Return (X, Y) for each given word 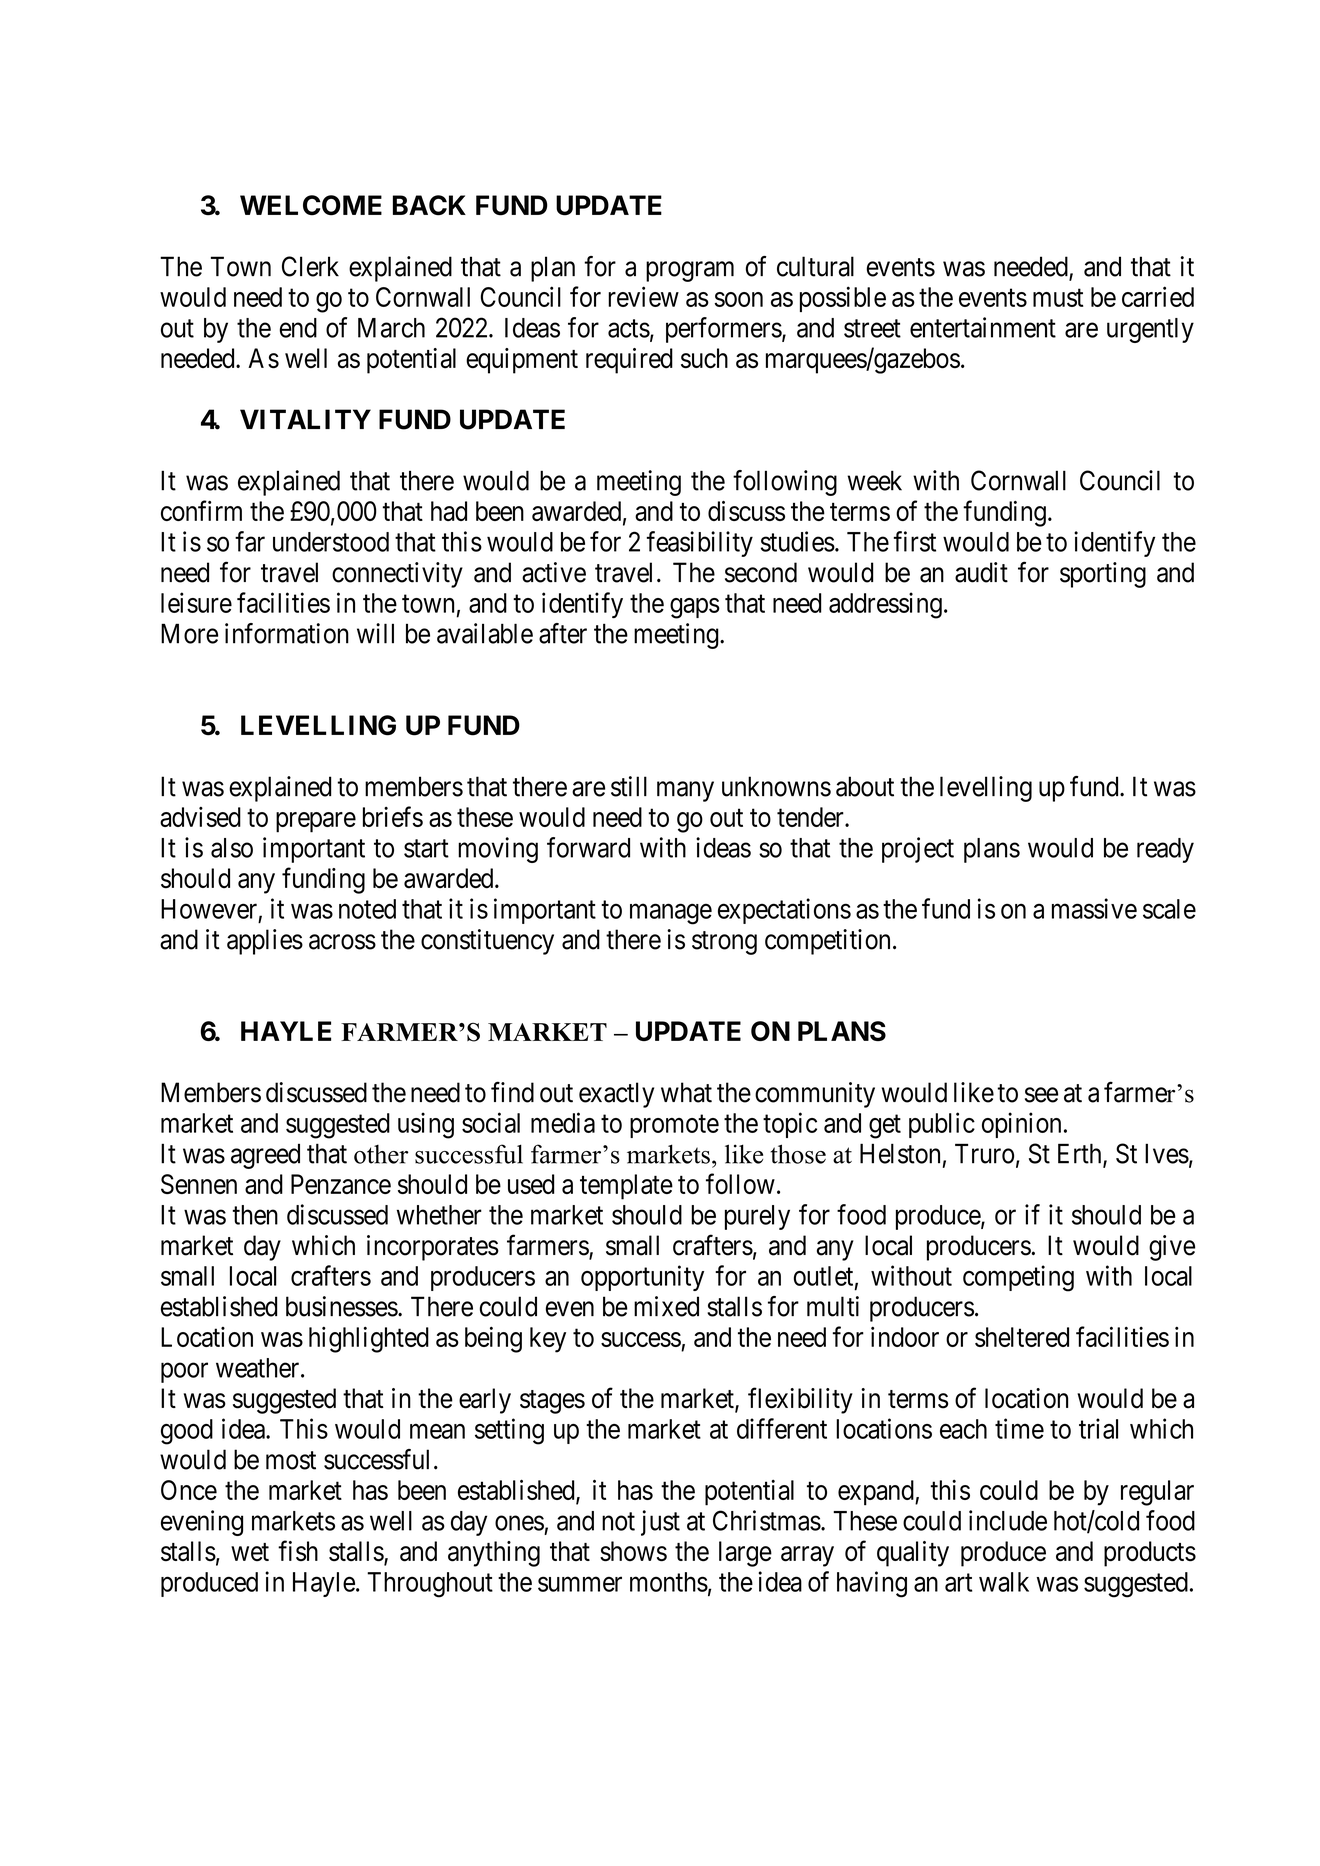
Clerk (310, 266)
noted (367, 909)
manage (671, 914)
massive (1094, 908)
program (690, 271)
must (1058, 298)
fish (298, 1550)
